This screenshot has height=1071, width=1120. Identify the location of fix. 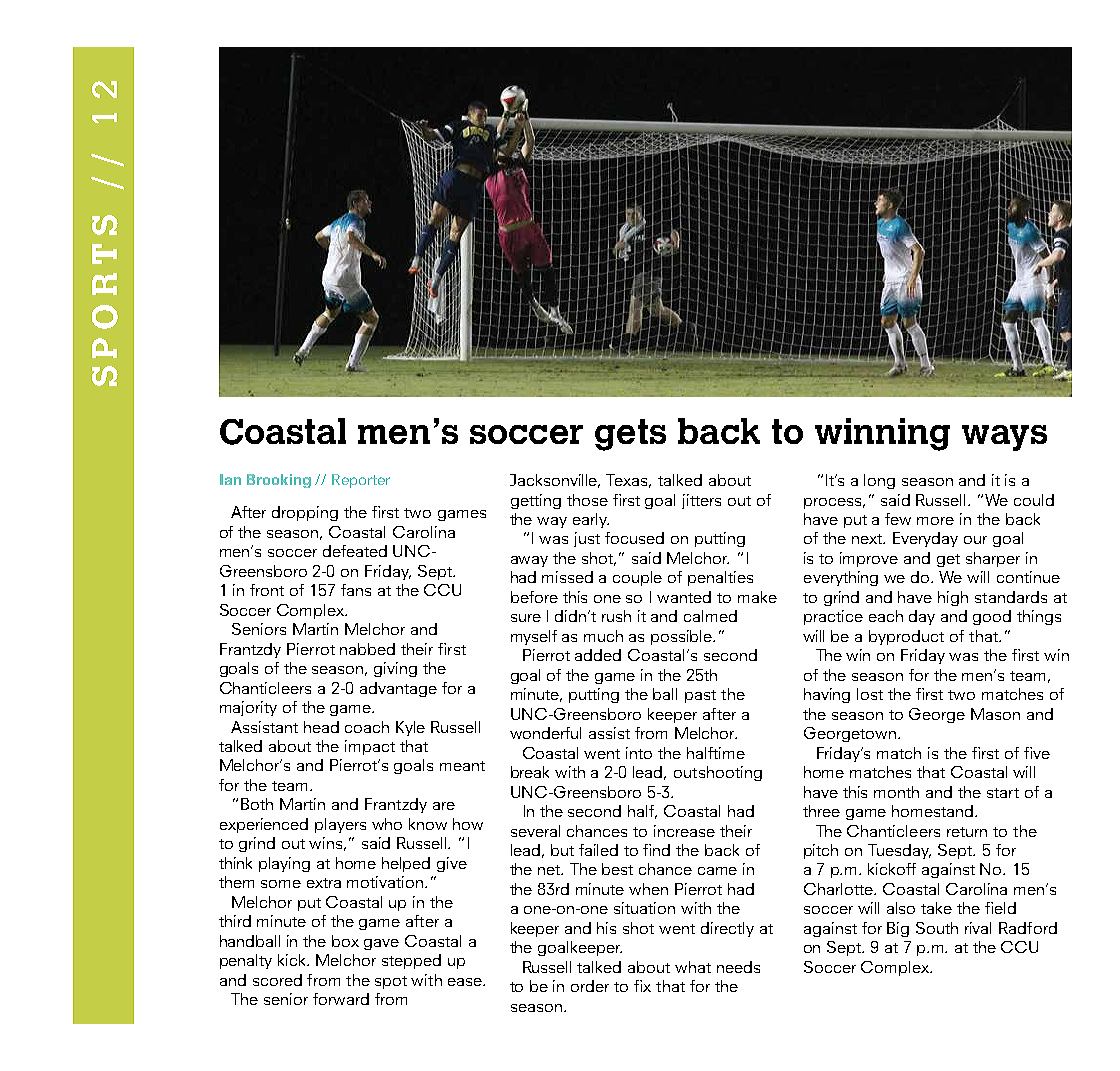
(642, 986).
